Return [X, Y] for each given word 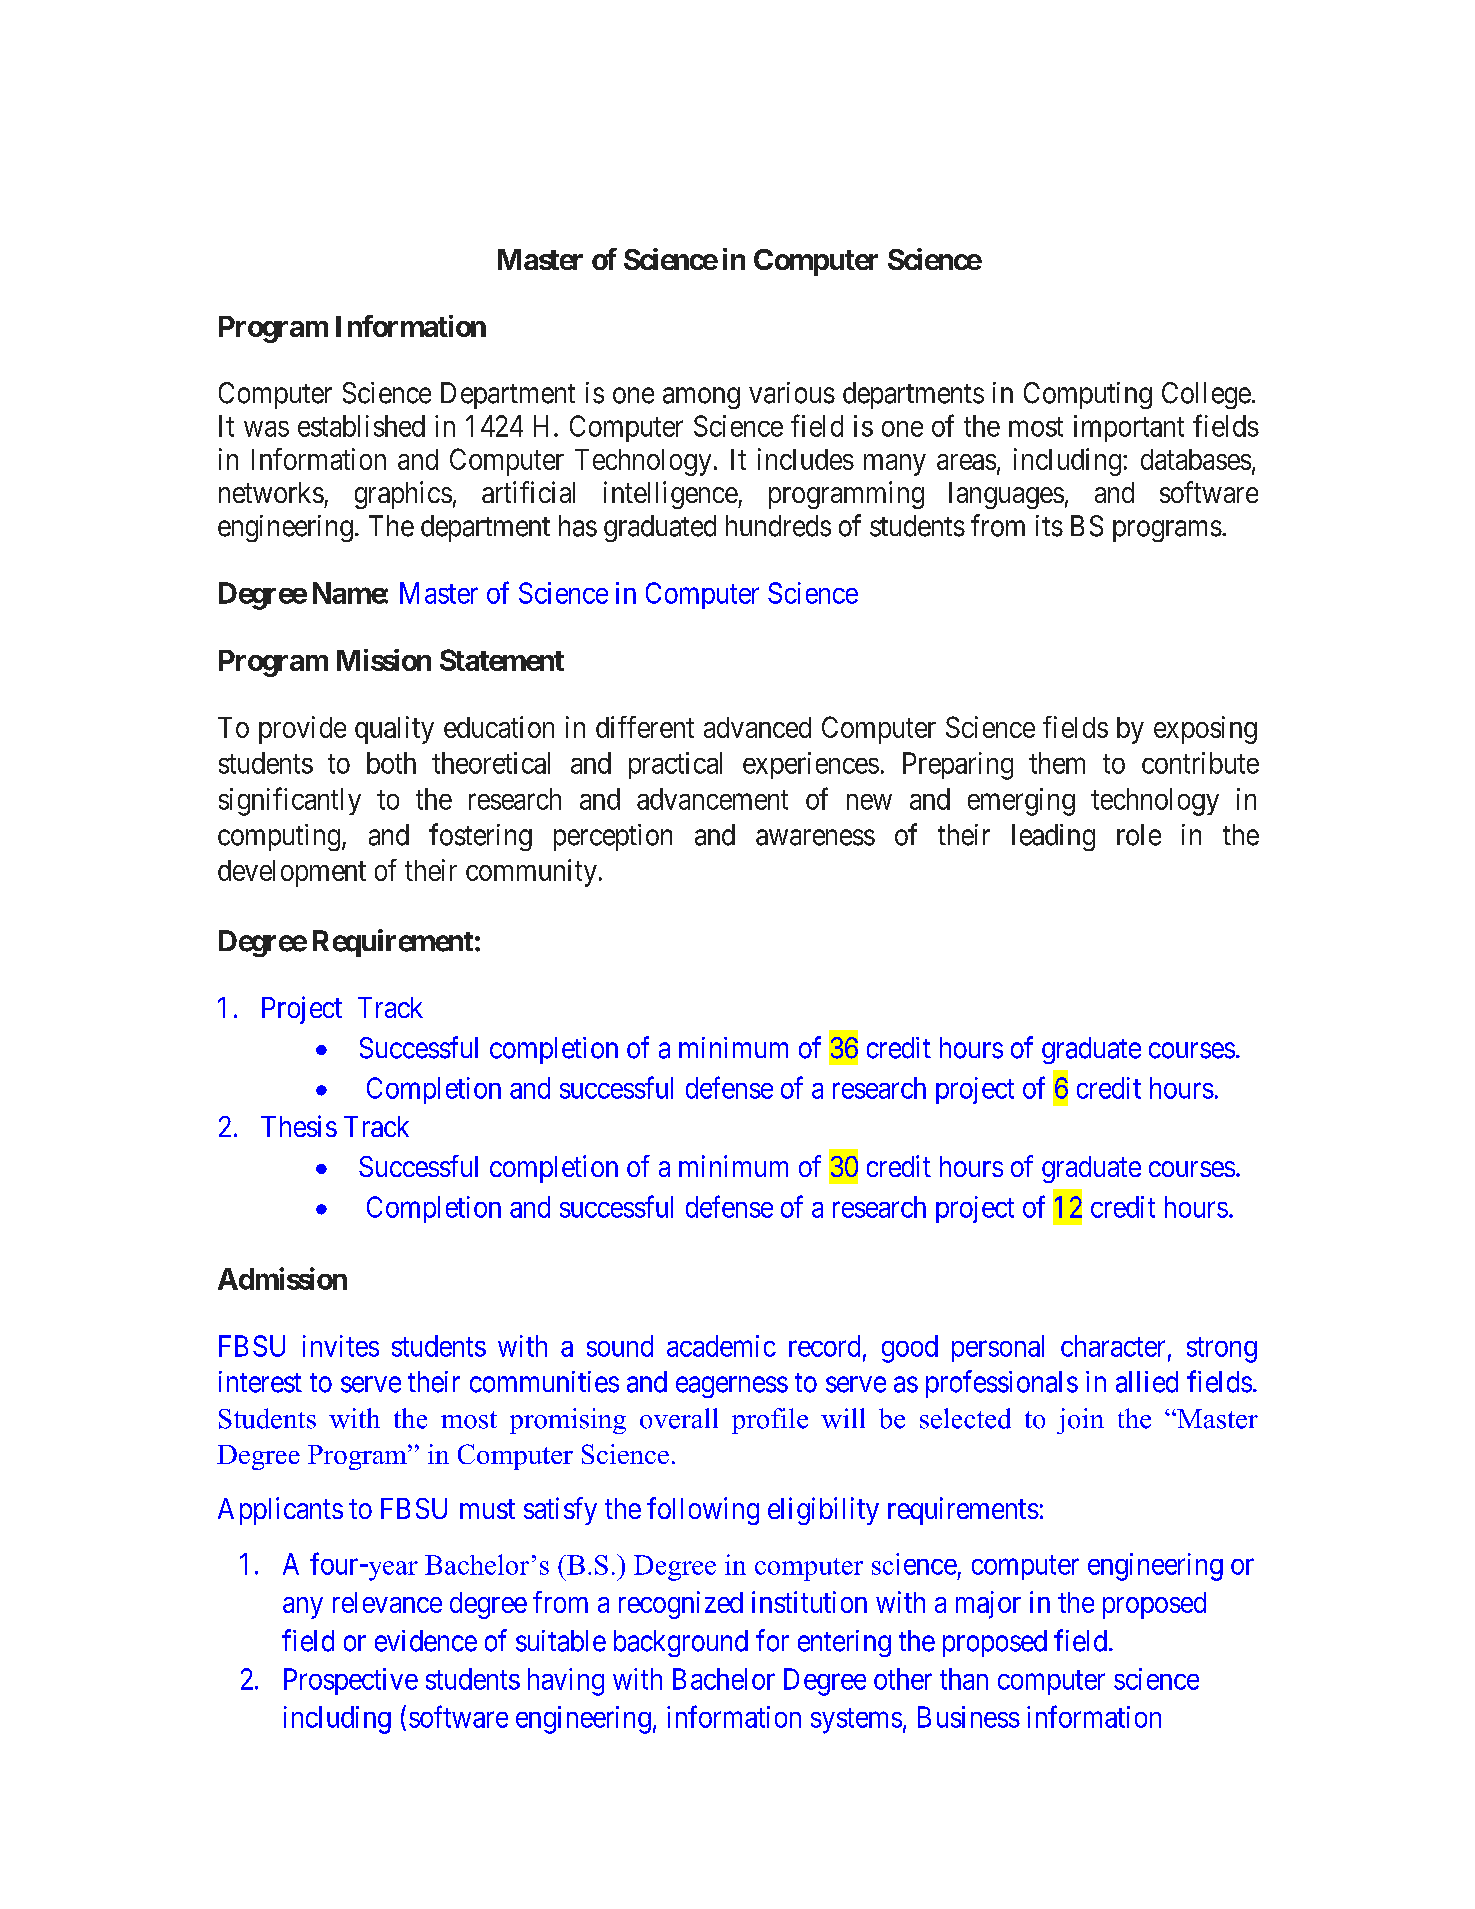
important [1129, 428]
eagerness [732, 1387]
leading [1053, 837]
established [361, 426]
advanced [757, 727]
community [531, 873]
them [1057, 763]
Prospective [351, 1681]
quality [394, 730]
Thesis [299, 1126]
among [701, 398]
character [1113, 1346]
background [681, 1643]
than [964, 1679]
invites [341, 1346]
